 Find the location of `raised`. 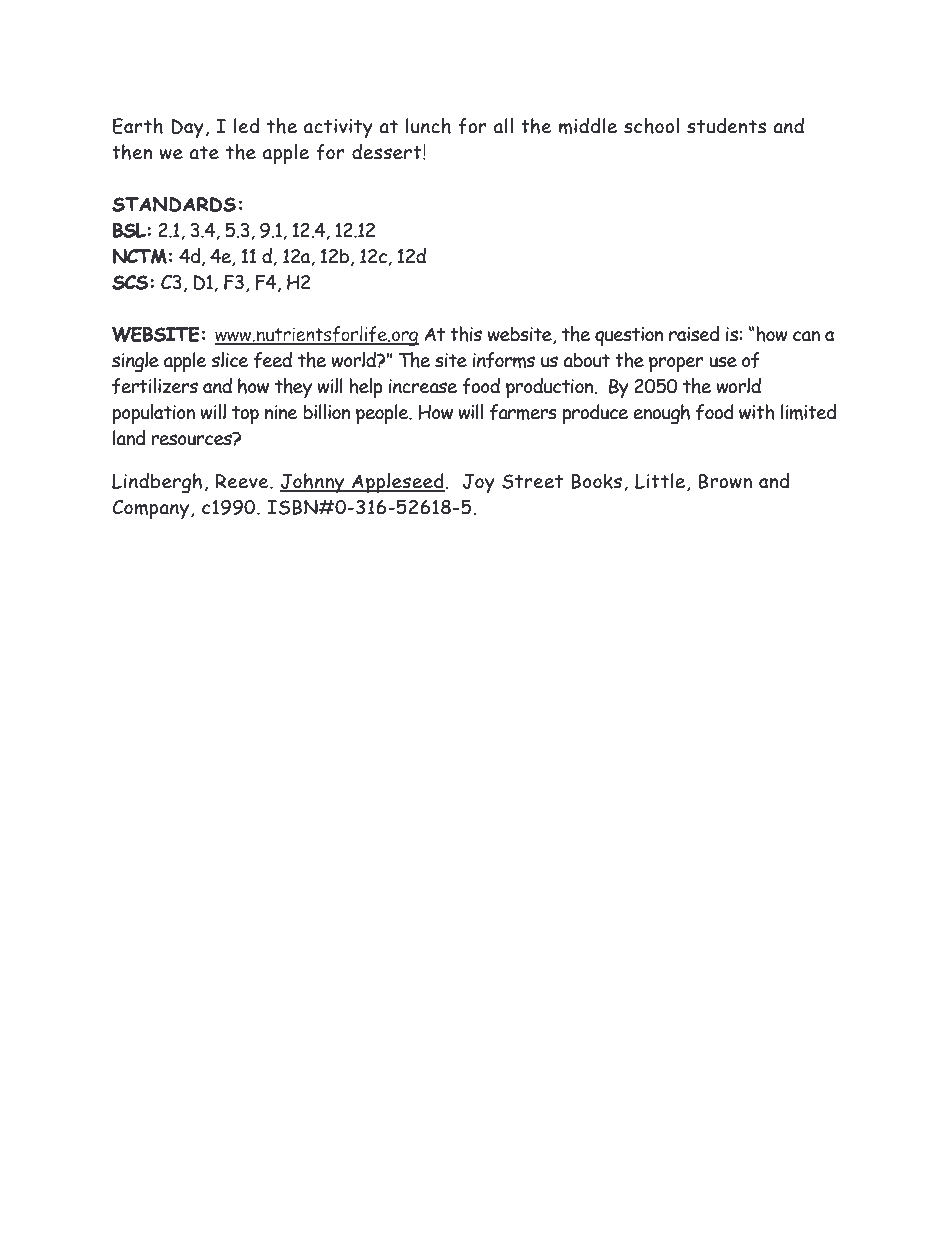

raised is located at coordinates (694, 334).
